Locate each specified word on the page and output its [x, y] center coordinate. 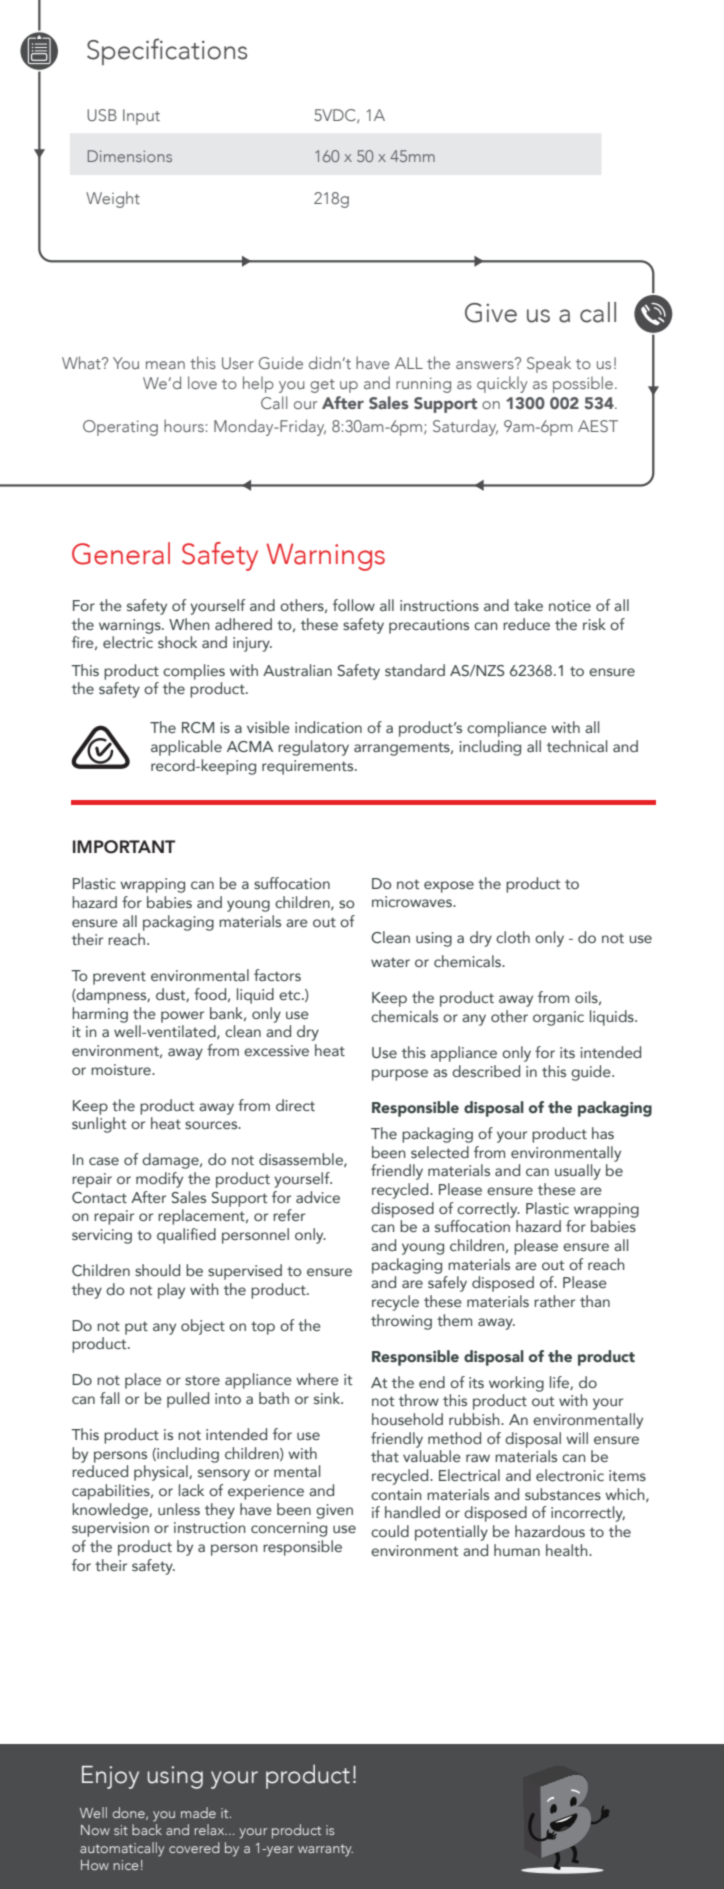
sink [328, 1398]
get [322, 386]
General [121, 553]
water [390, 962]
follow [354, 605]
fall [109, 1398]
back [147, 1829]
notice [570, 605]
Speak [549, 364]
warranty [325, 1850]
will [577, 1438]
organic [558, 1018]
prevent [119, 978]
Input [141, 117]
